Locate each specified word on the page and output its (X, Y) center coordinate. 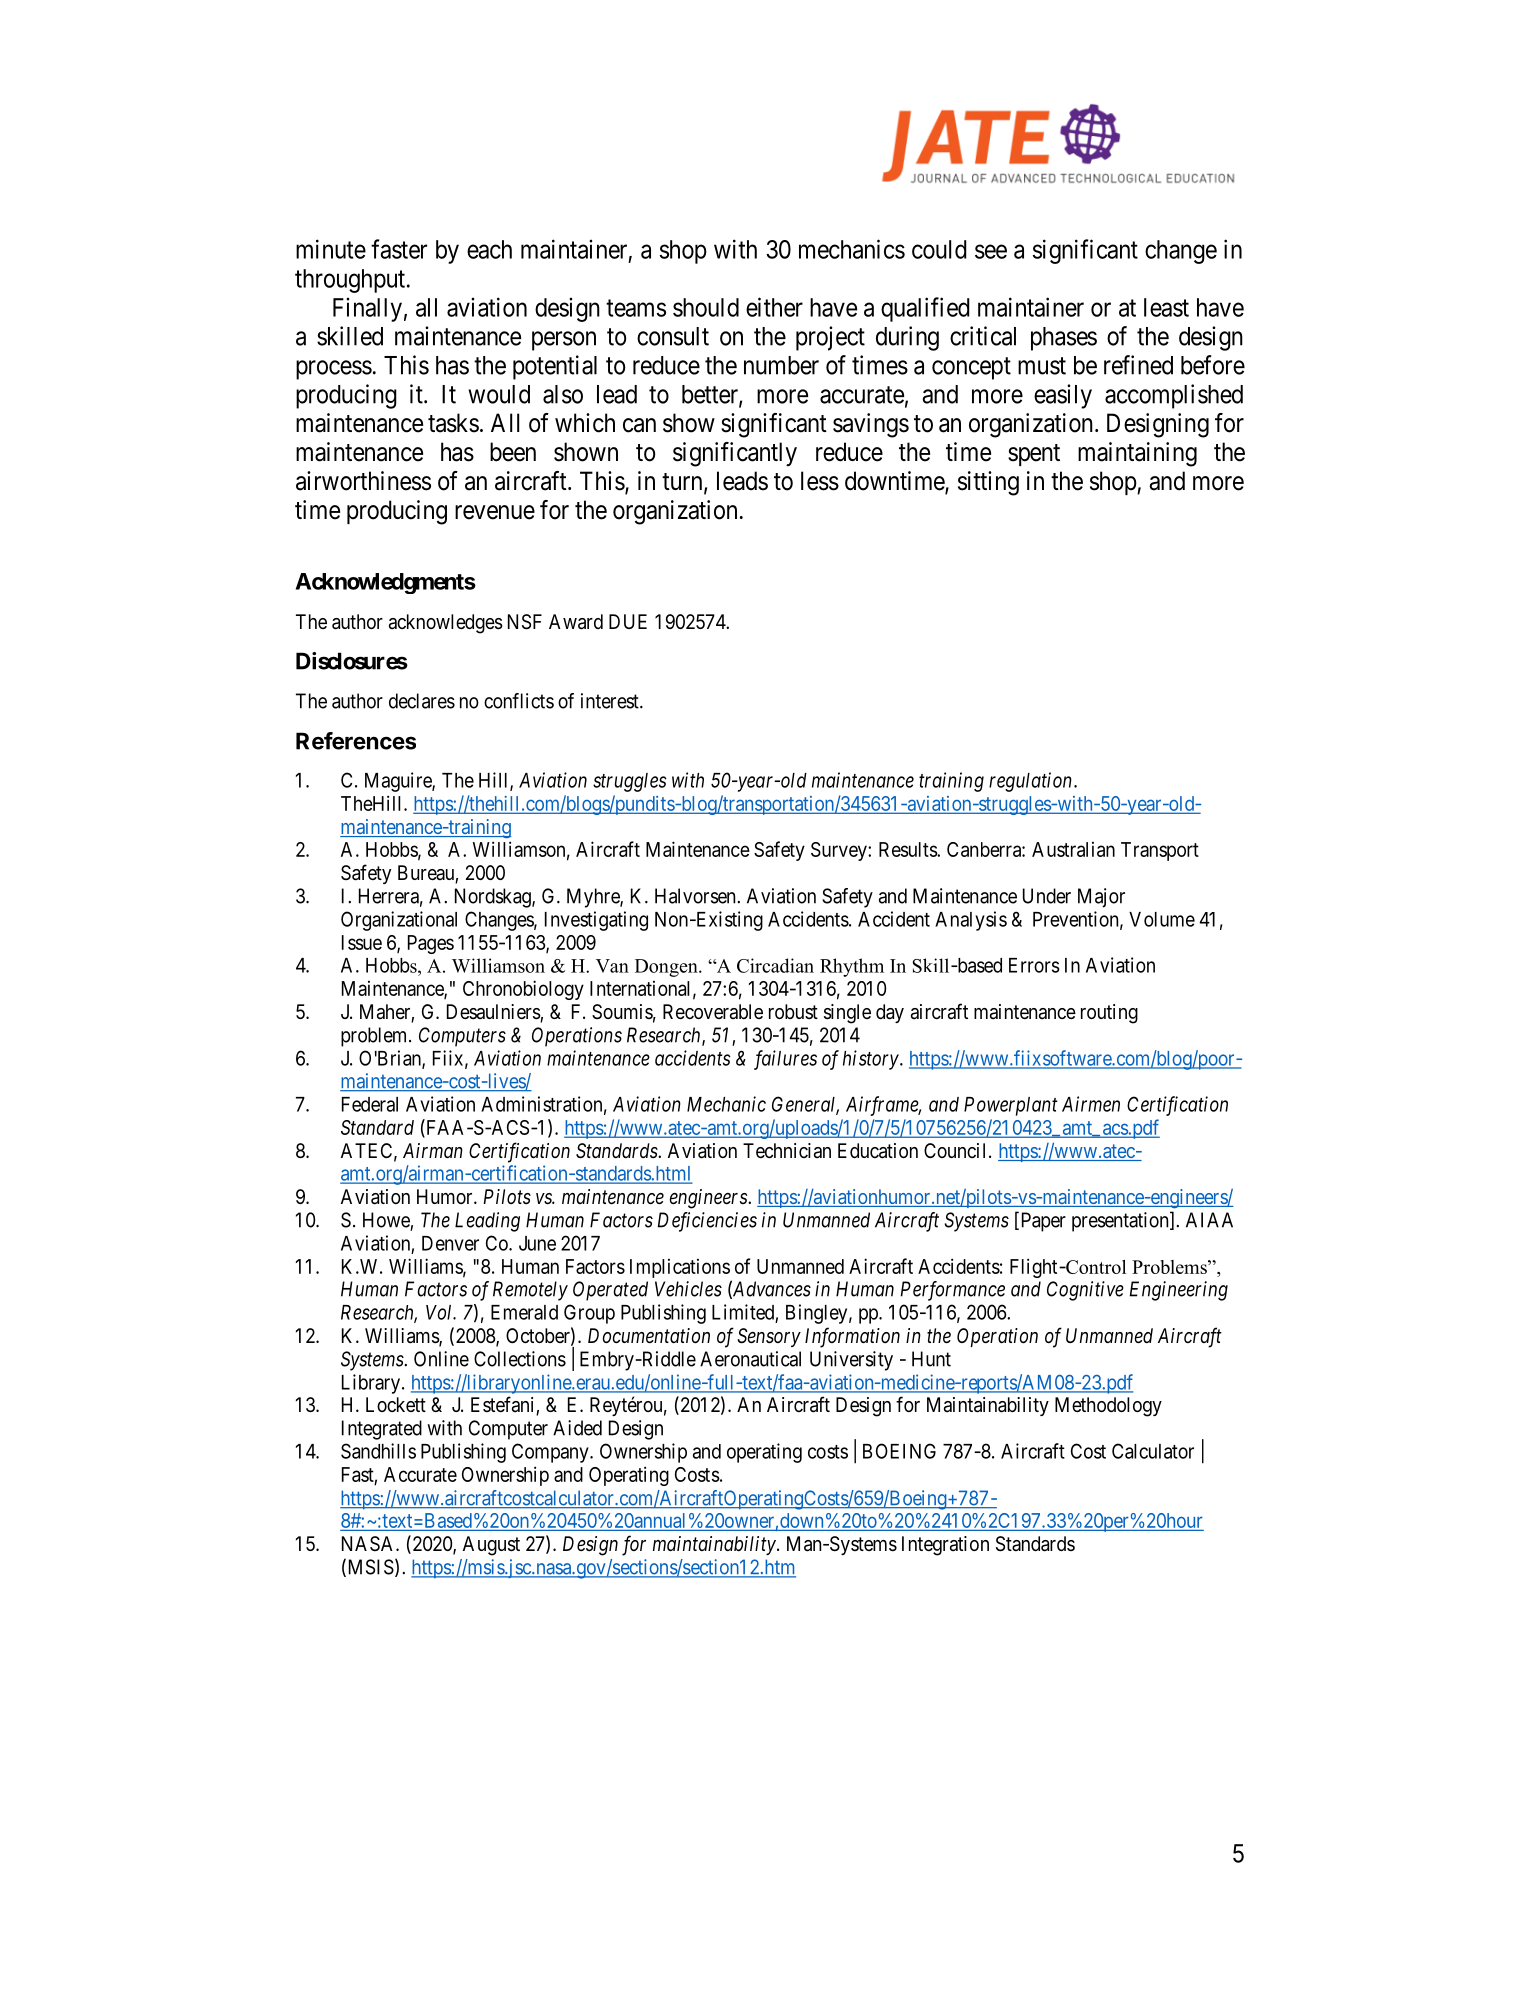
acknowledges (446, 624)
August (491, 1546)
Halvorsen (695, 896)
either (774, 307)
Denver (450, 1243)
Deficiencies (707, 1222)
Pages (431, 944)
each (489, 249)
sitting (988, 483)
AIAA (1209, 1220)
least (1166, 307)
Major (1101, 898)
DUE (628, 621)
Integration (945, 1546)
